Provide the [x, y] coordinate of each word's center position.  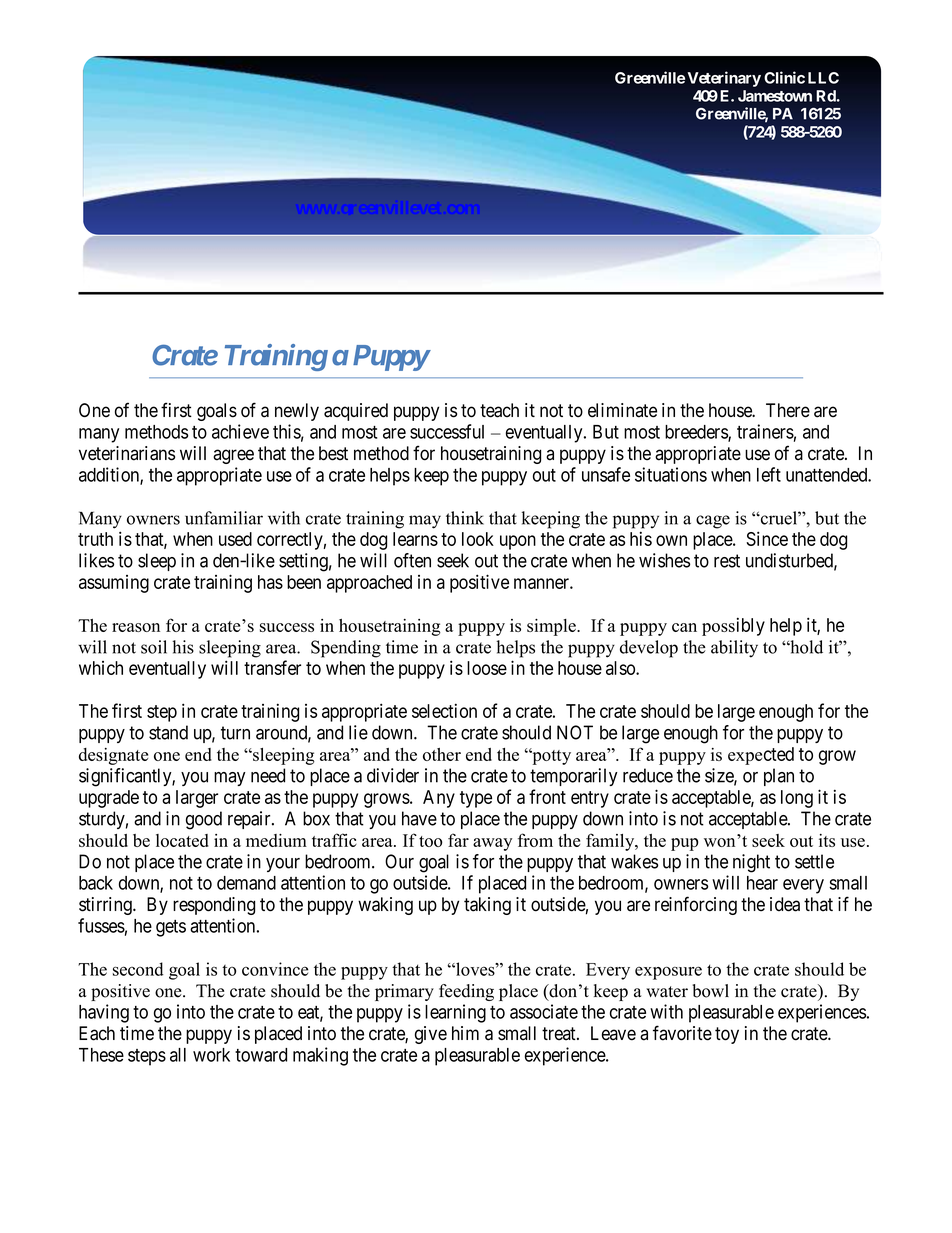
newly [297, 412]
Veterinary [724, 79]
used [235, 539]
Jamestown [775, 96]
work [211, 1055]
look [478, 539]
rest [727, 561]
